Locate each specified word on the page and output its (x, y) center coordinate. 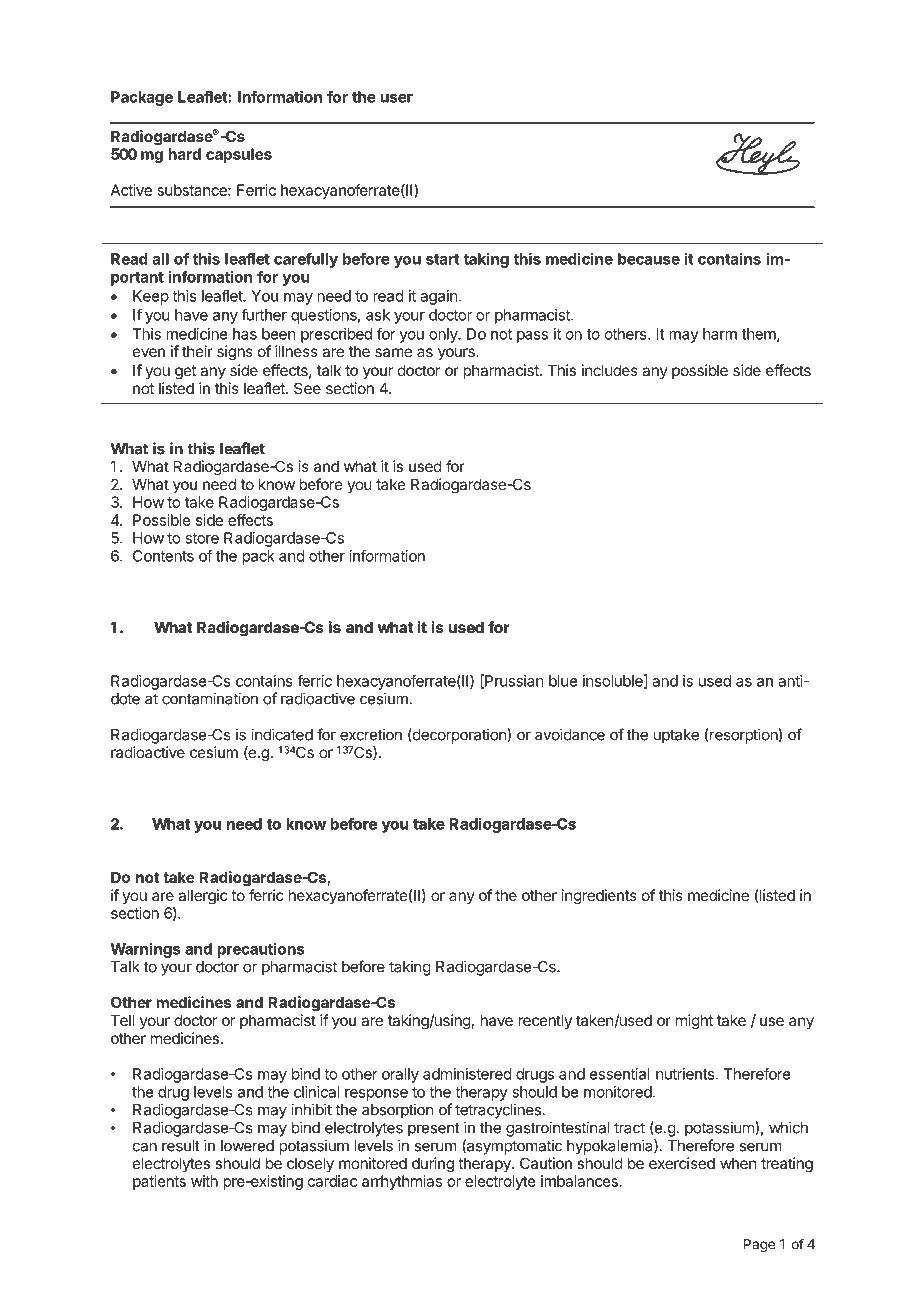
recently (545, 1021)
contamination (210, 698)
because (649, 259)
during (433, 1165)
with (204, 1181)
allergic (203, 897)
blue (563, 681)
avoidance (570, 734)
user (396, 98)
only (444, 335)
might (694, 1022)
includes (610, 370)
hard (184, 154)
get (185, 372)
